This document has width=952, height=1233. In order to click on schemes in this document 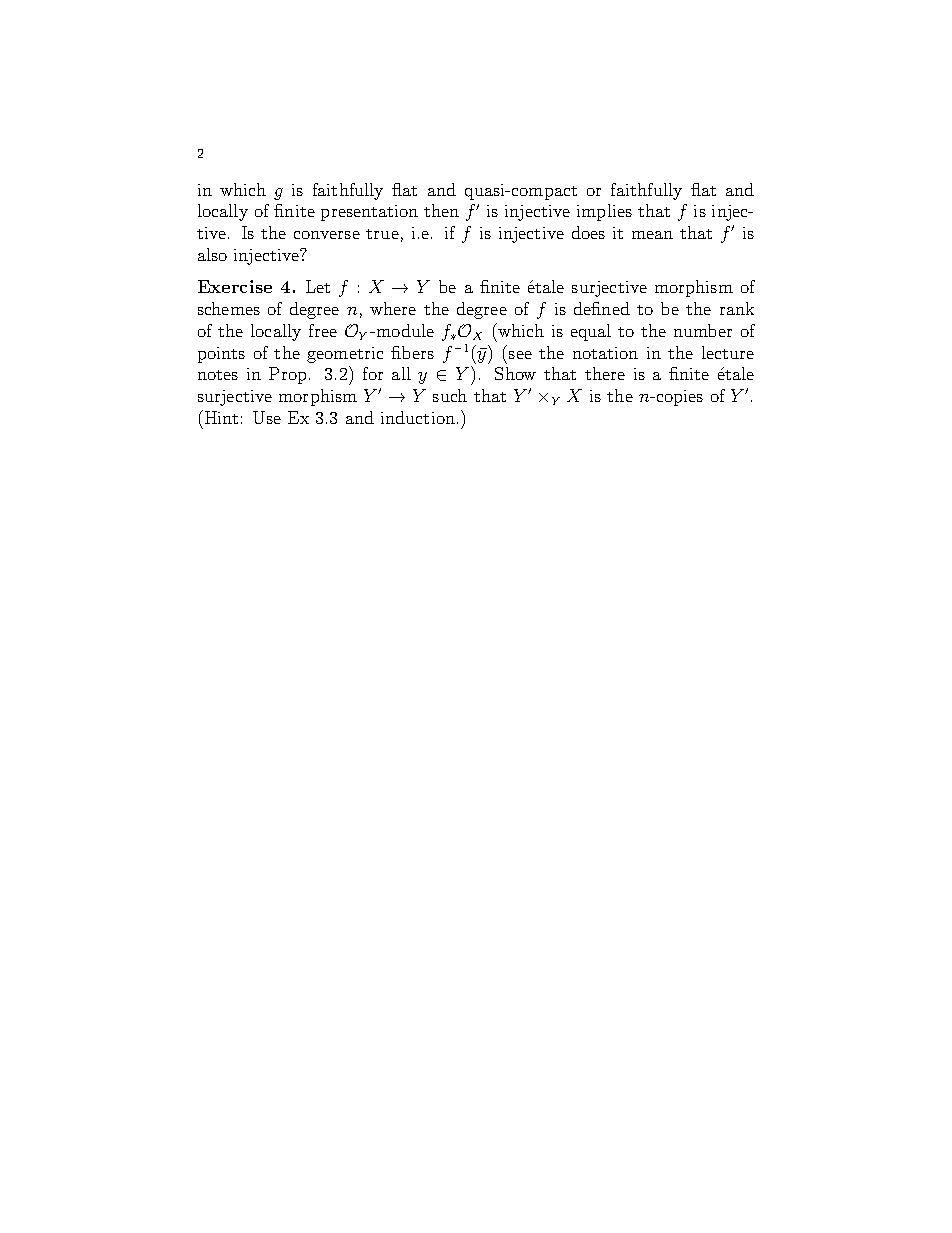, I will do `click(229, 308)`.
